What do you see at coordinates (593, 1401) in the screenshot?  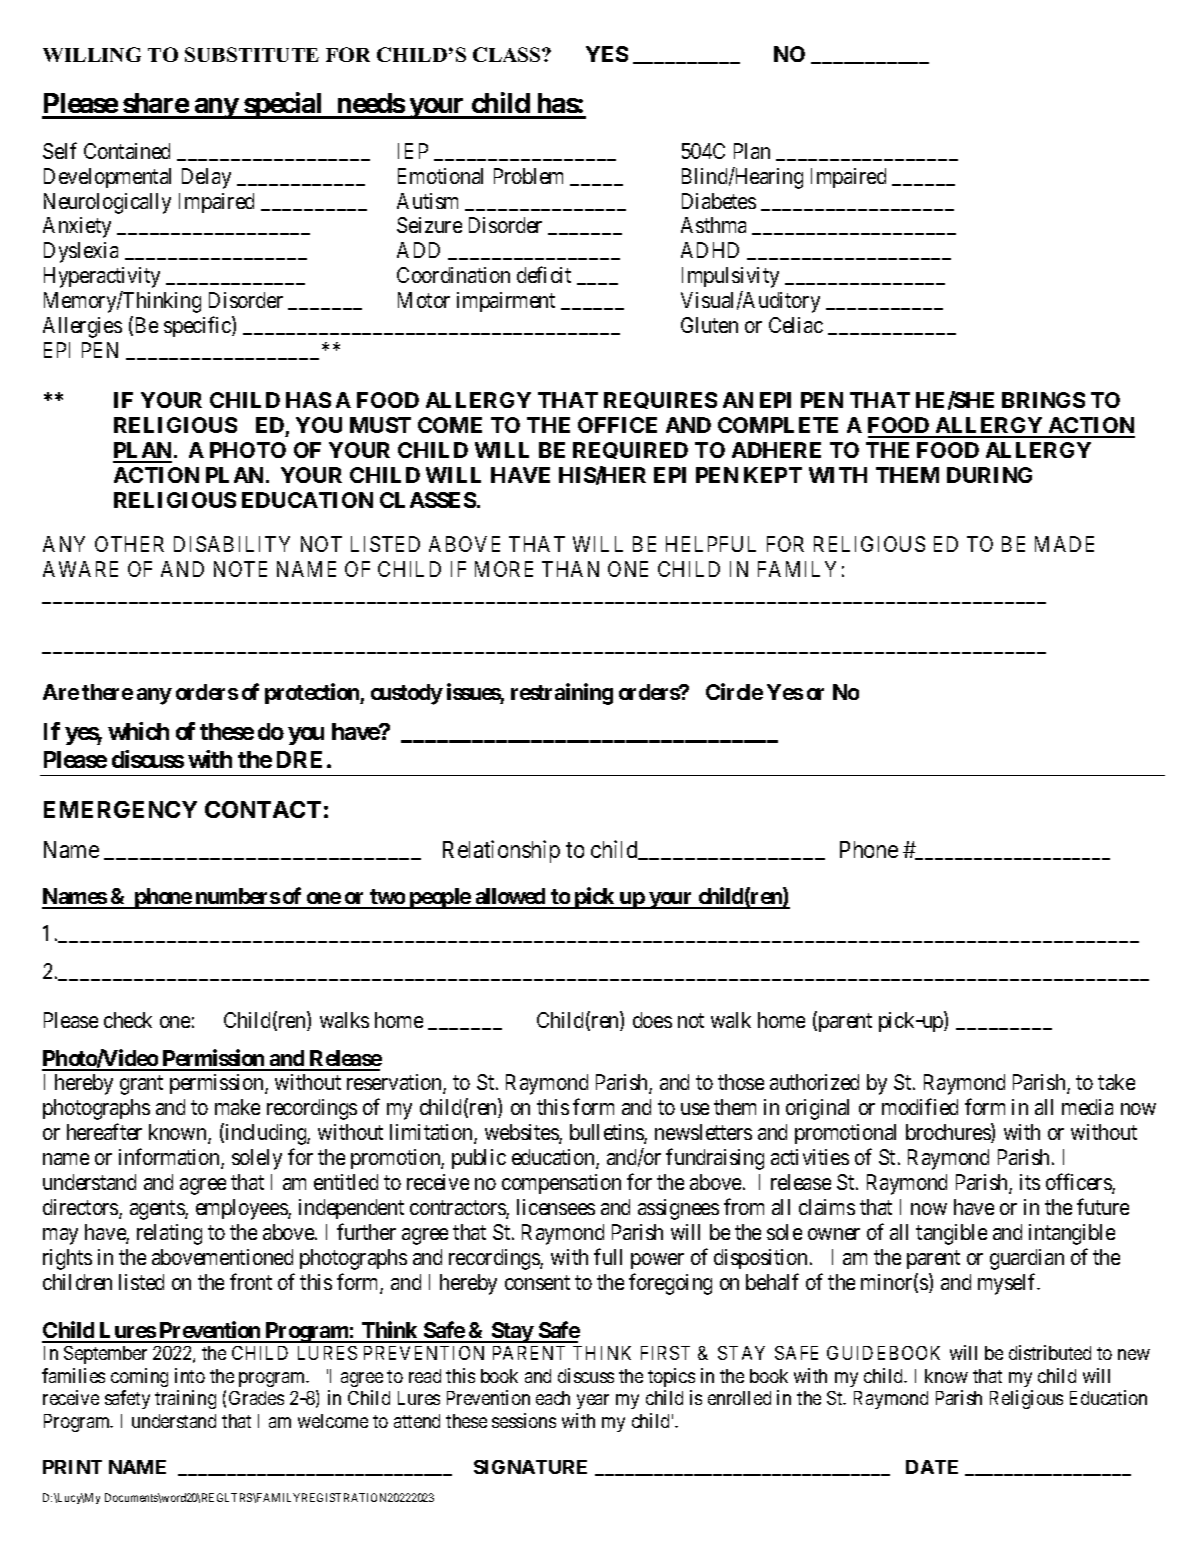 I see `year` at bounding box center [593, 1401].
